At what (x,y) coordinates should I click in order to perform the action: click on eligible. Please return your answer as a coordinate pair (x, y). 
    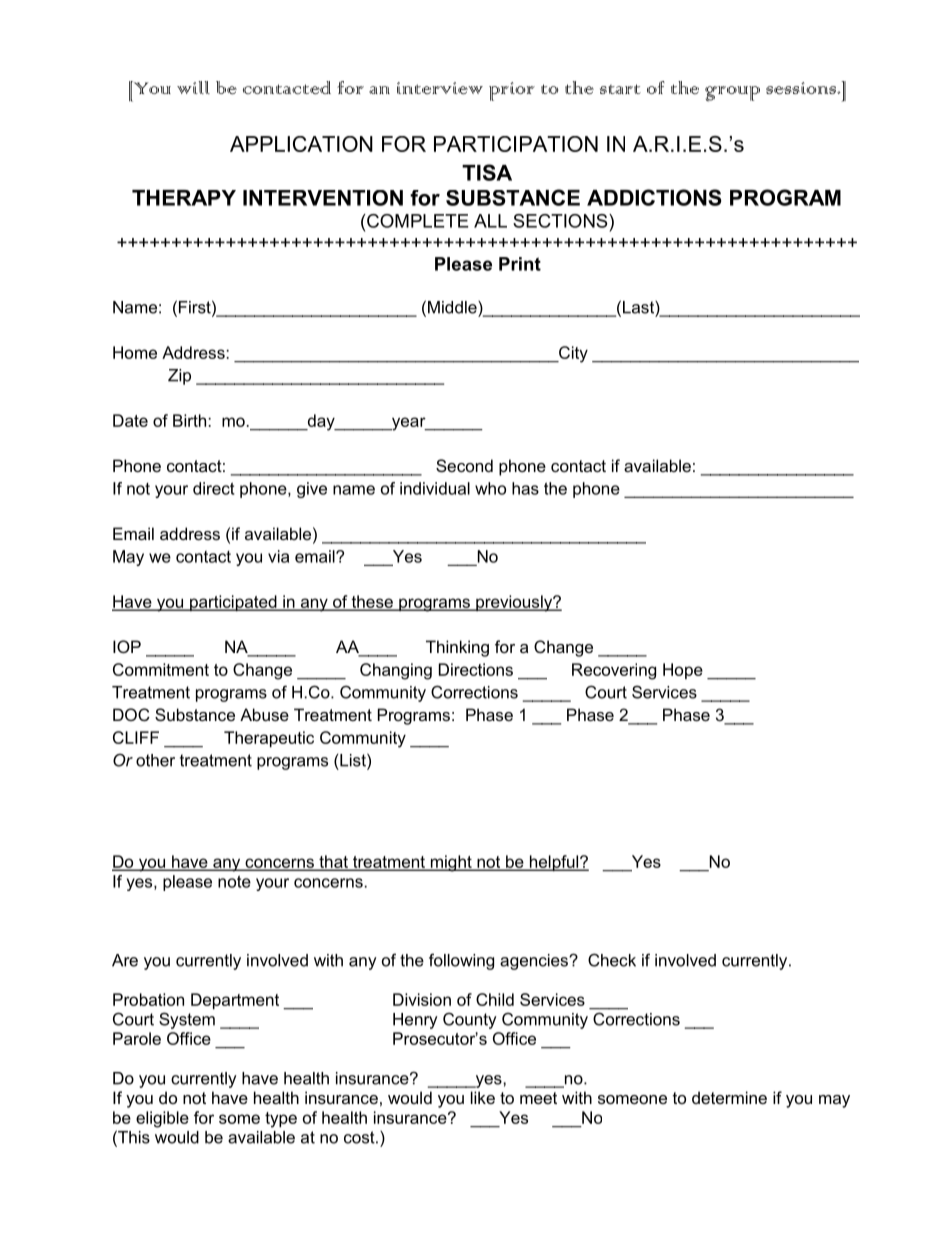
    Looking at the image, I should click on (162, 1119).
